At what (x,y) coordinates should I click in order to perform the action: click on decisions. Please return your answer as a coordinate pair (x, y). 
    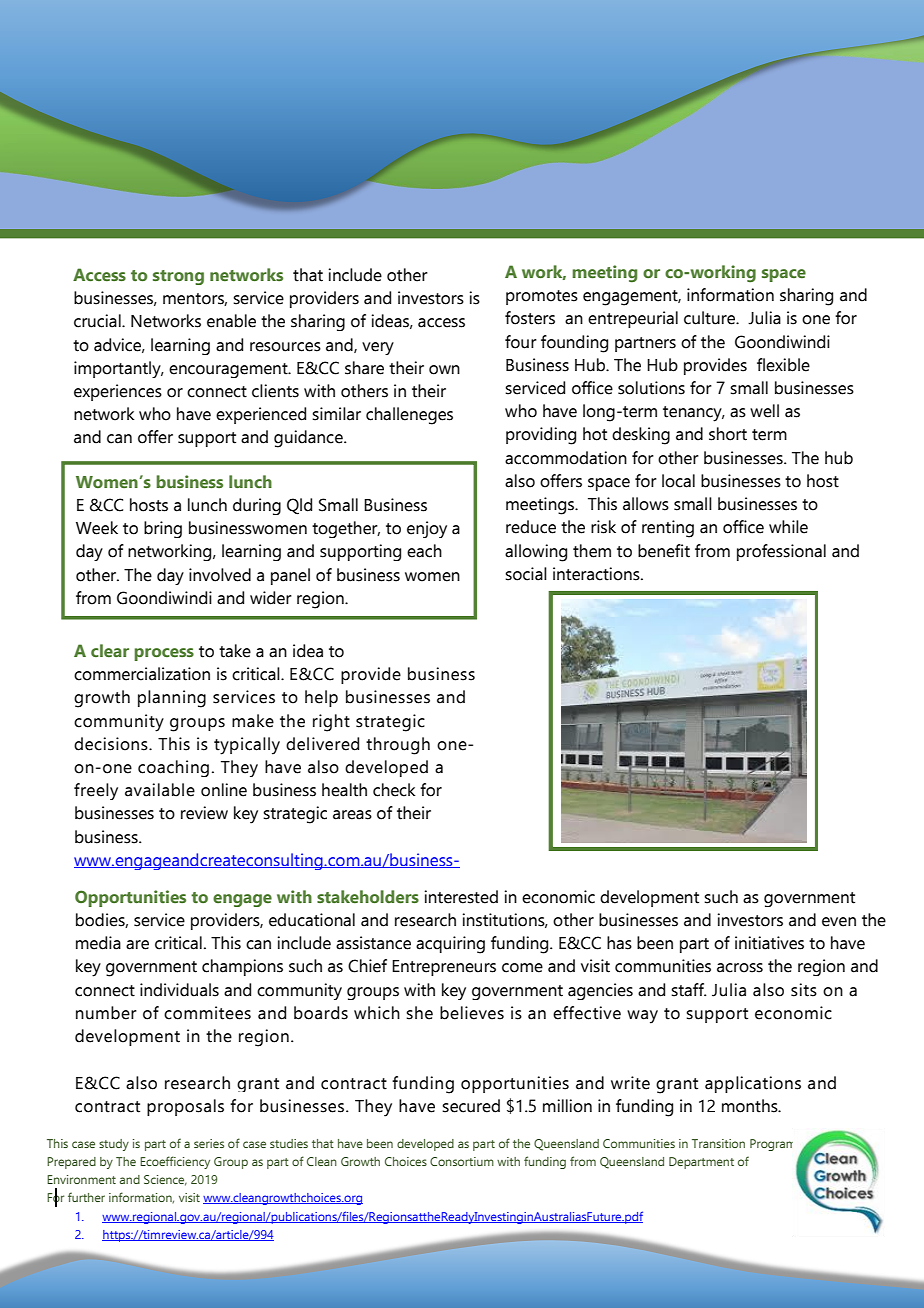
    Looking at the image, I should click on (112, 744).
